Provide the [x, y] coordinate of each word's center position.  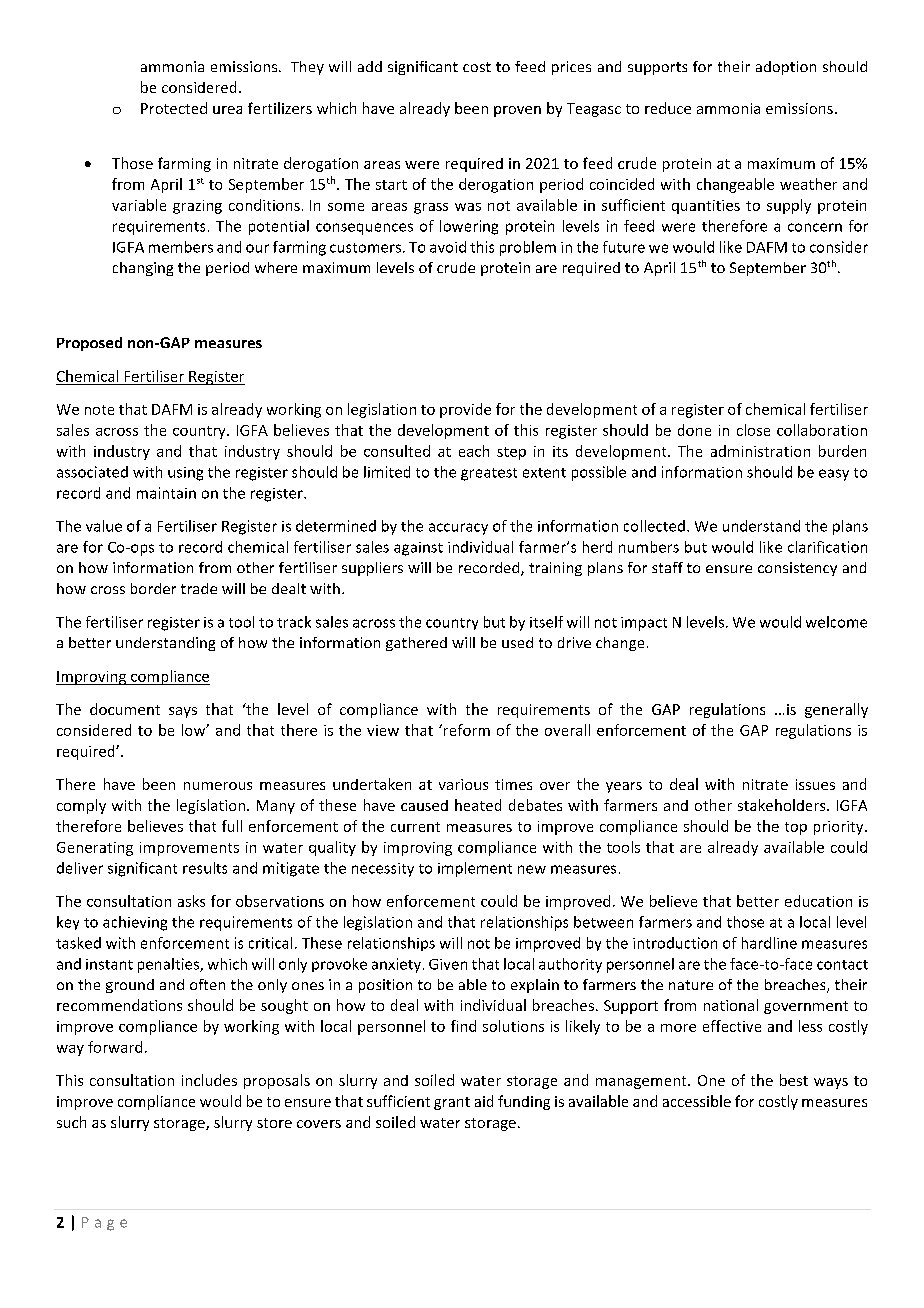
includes [209, 1080]
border [153, 588]
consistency [797, 569]
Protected [174, 108]
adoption [786, 68]
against [418, 549]
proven [517, 111]
